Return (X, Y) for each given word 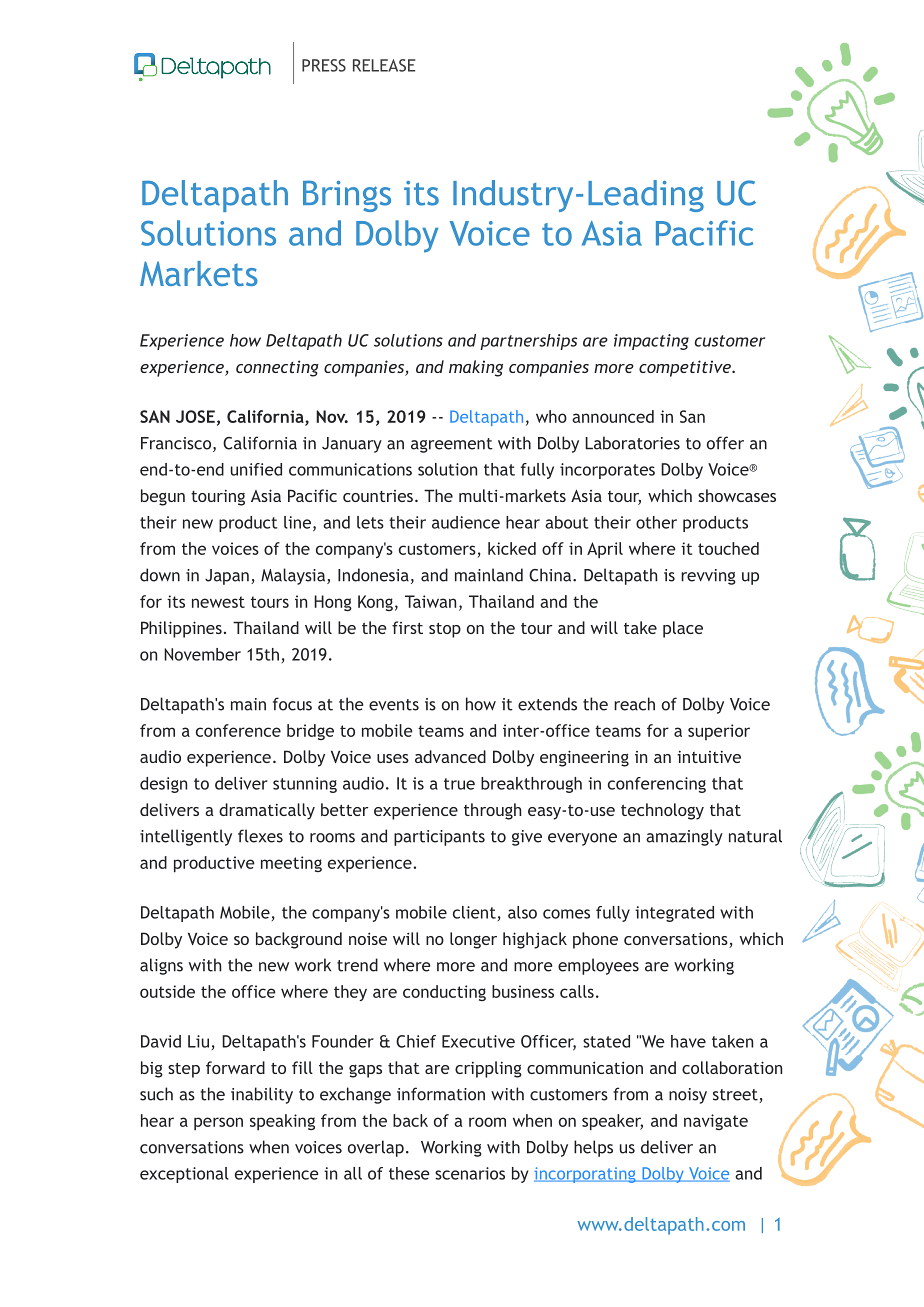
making (476, 368)
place (683, 629)
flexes (260, 836)
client (474, 912)
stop (445, 630)
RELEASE (384, 65)
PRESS (324, 65)
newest (218, 602)
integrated (674, 914)
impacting (651, 342)
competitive (686, 368)
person (218, 1124)
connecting (277, 368)
